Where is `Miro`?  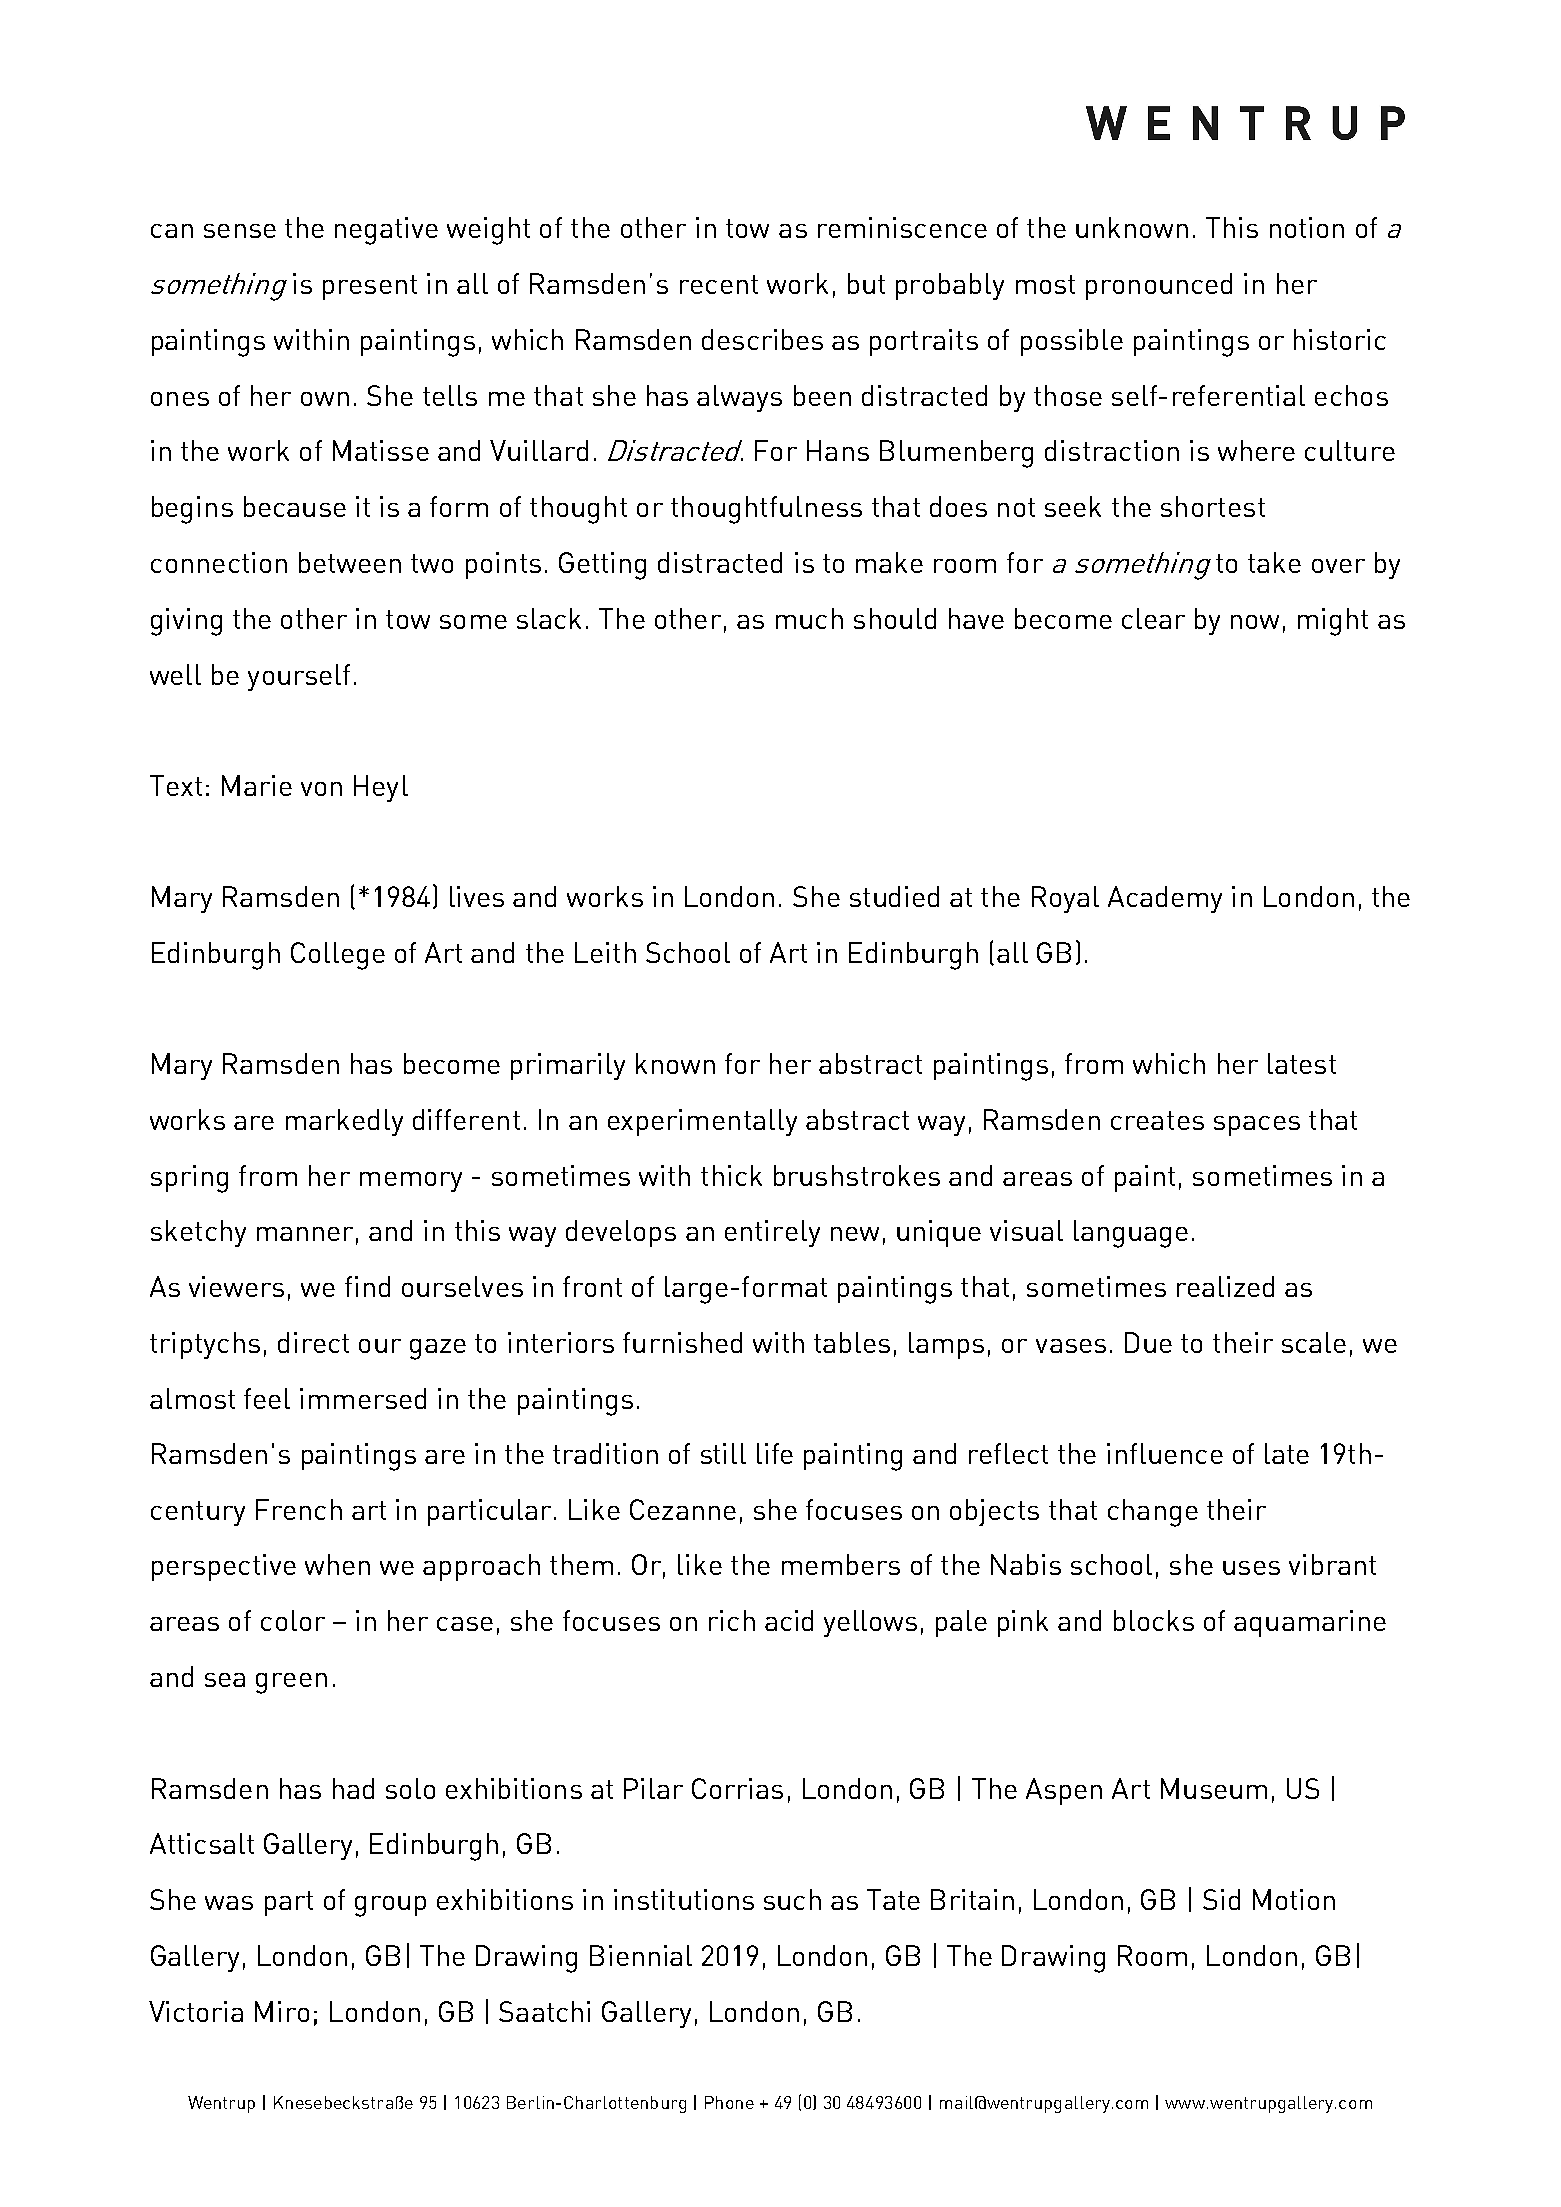 Miro is located at coordinates (282, 2011).
